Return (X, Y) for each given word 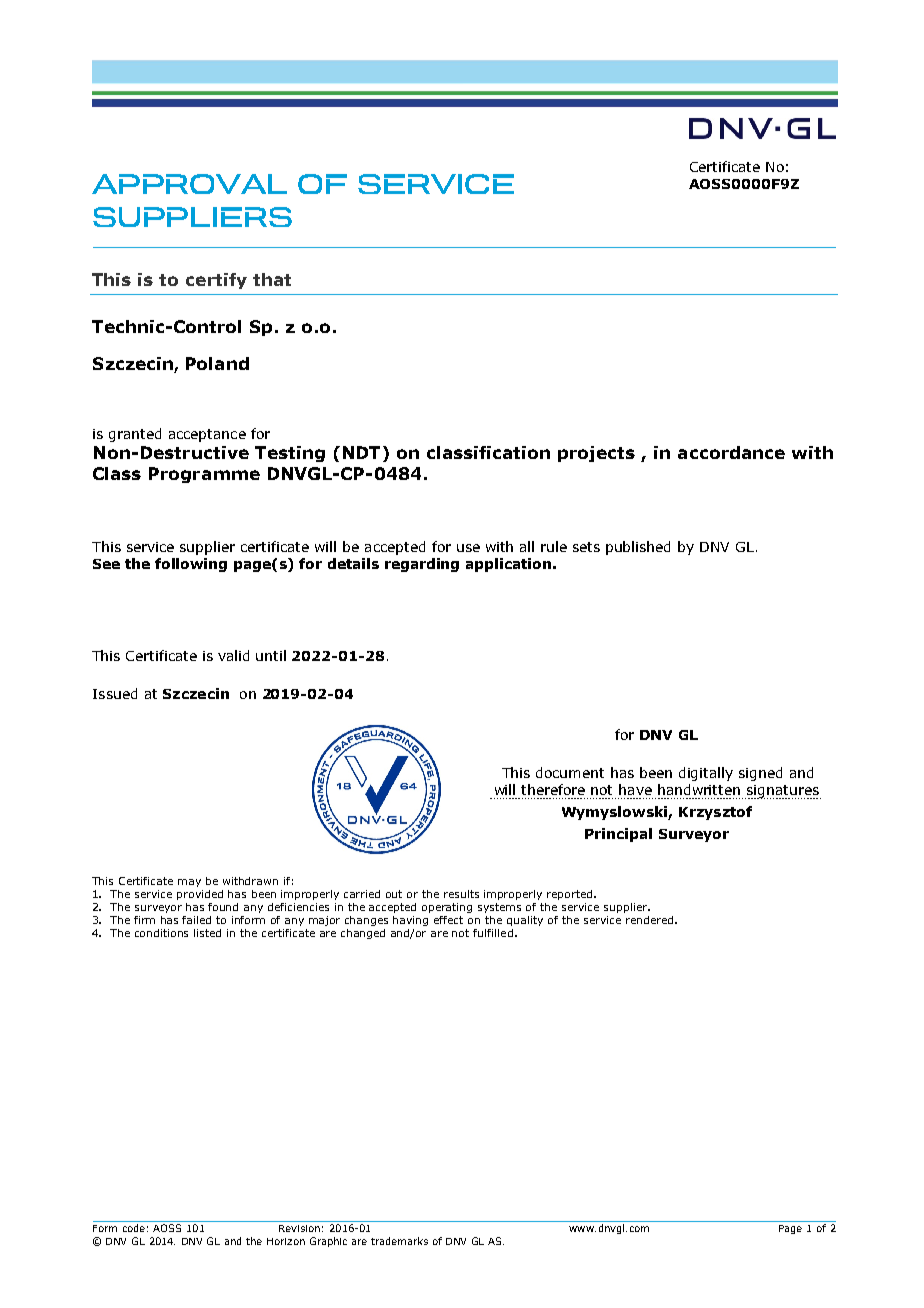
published (638, 548)
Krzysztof (715, 813)
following (191, 565)
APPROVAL (189, 184)
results (461, 894)
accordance (731, 452)
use (468, 548)
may (189, 883)
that (272, 279)
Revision (299, 1228)
